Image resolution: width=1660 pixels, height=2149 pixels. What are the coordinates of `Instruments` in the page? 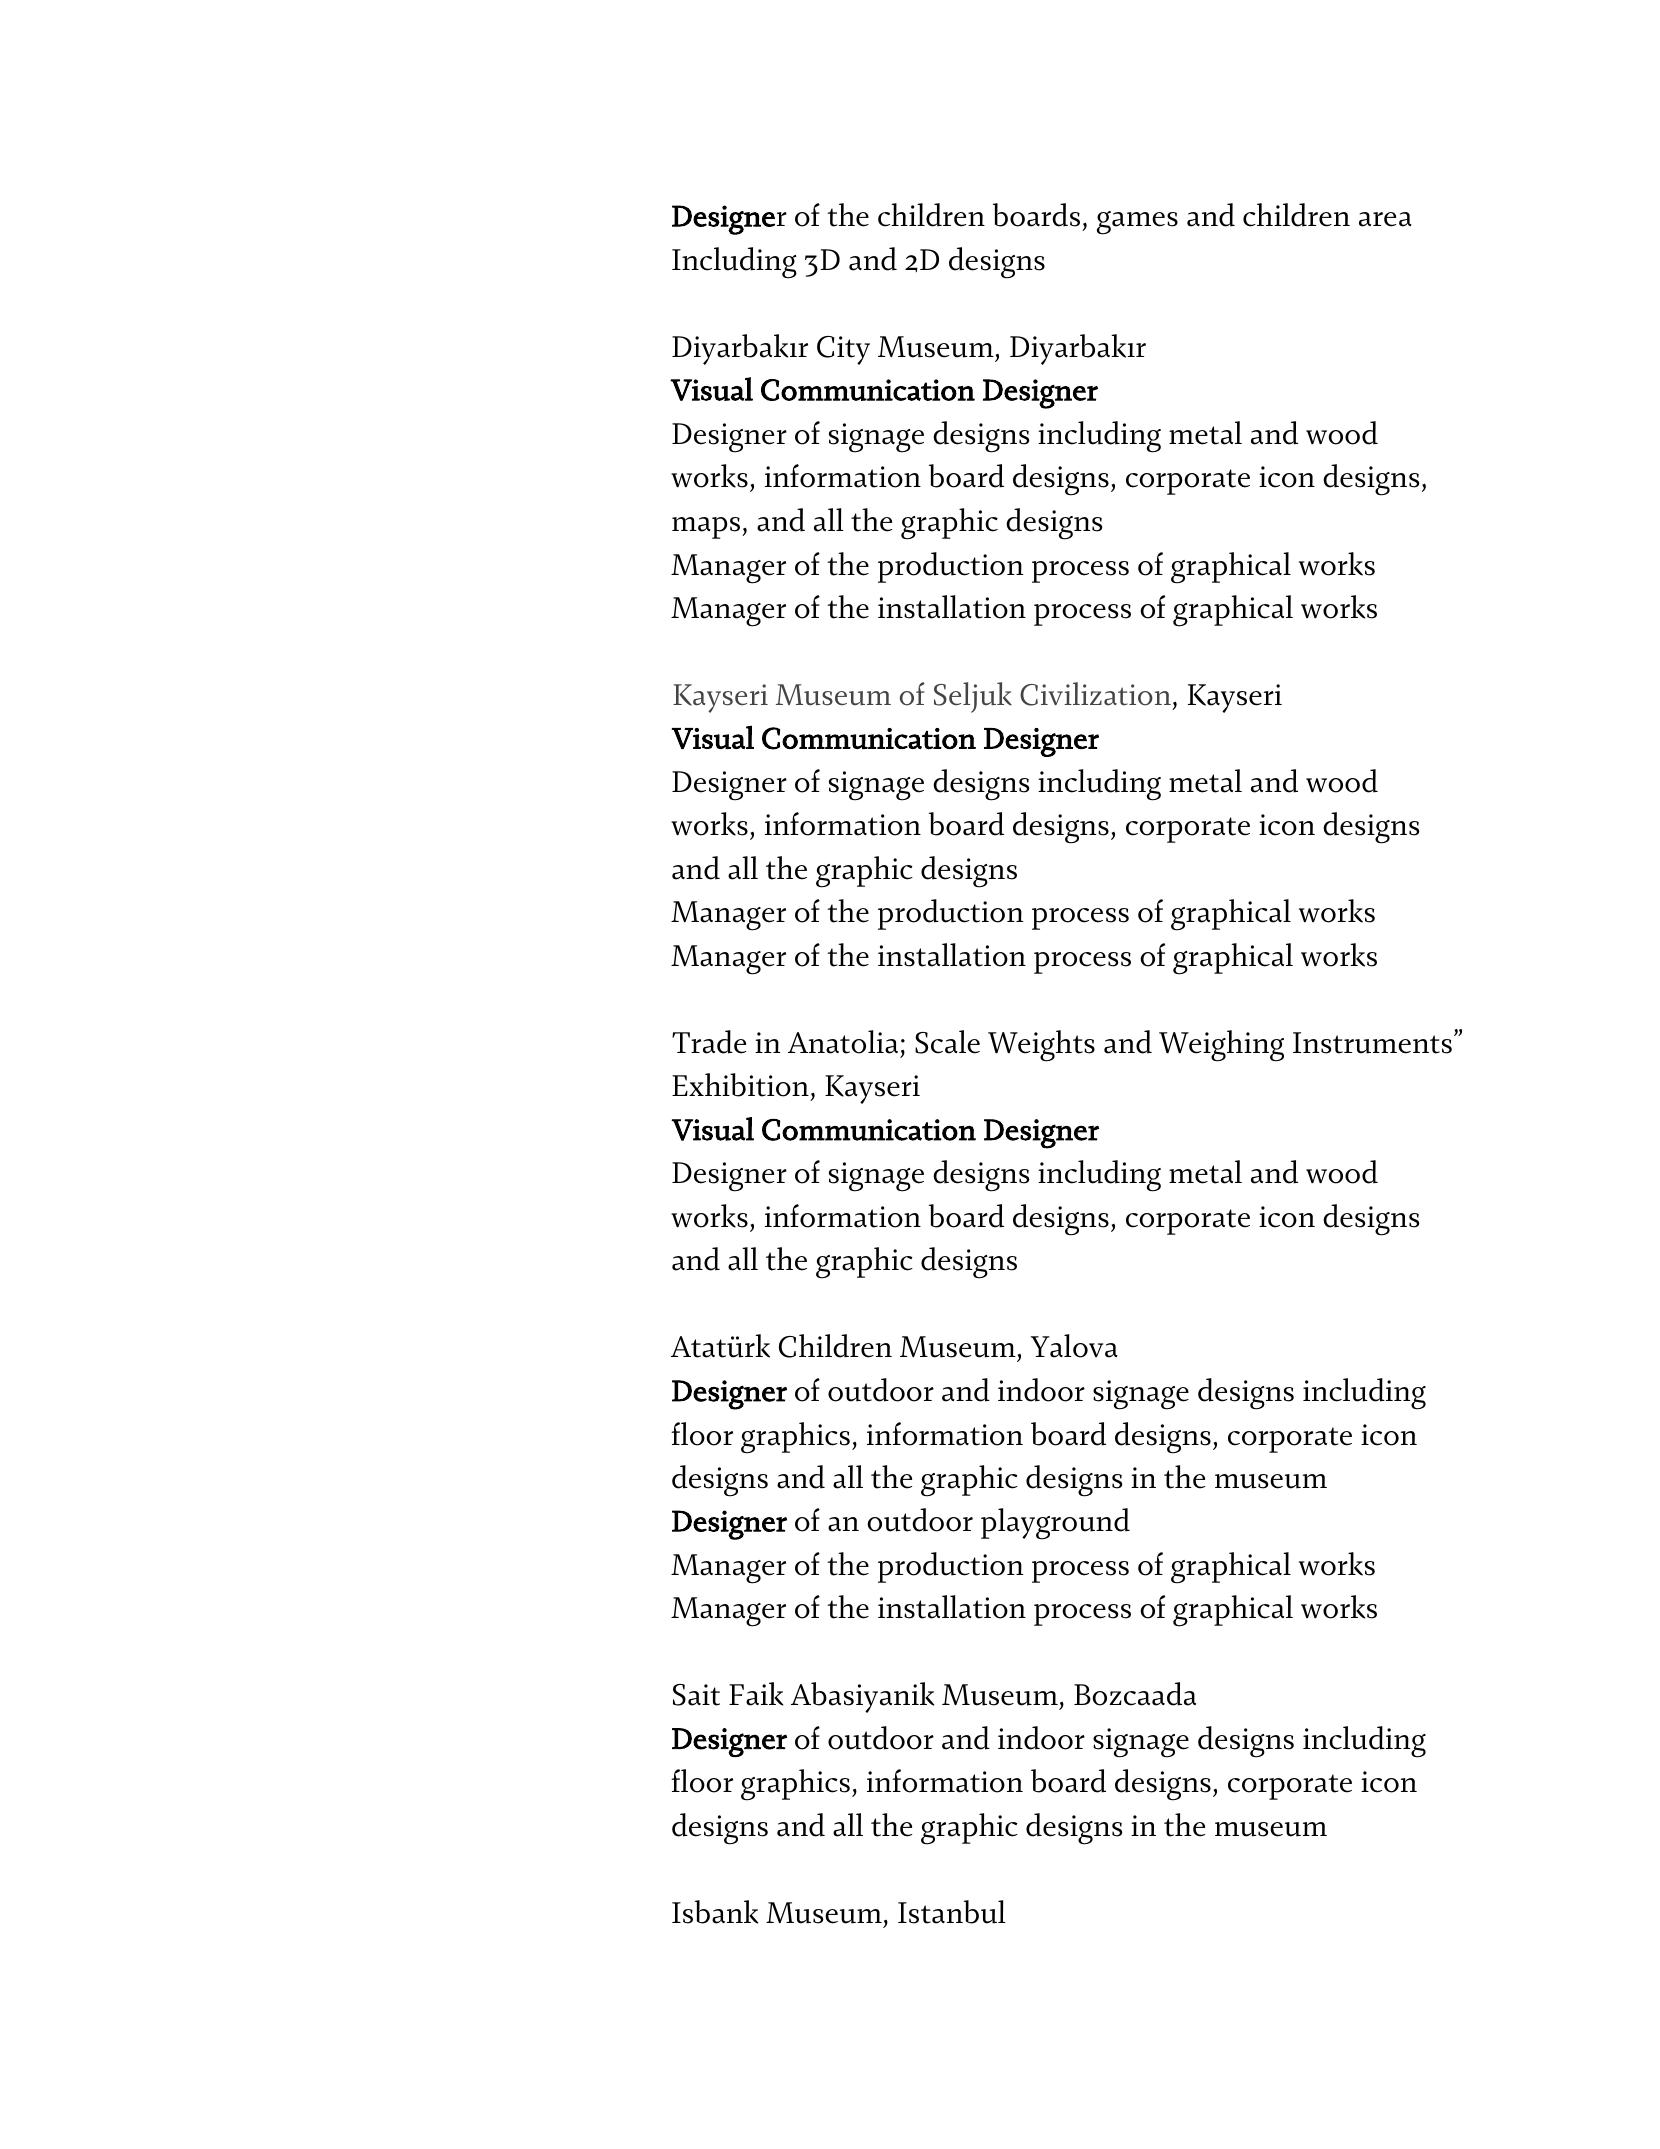 It's located at (1372, 1043).
